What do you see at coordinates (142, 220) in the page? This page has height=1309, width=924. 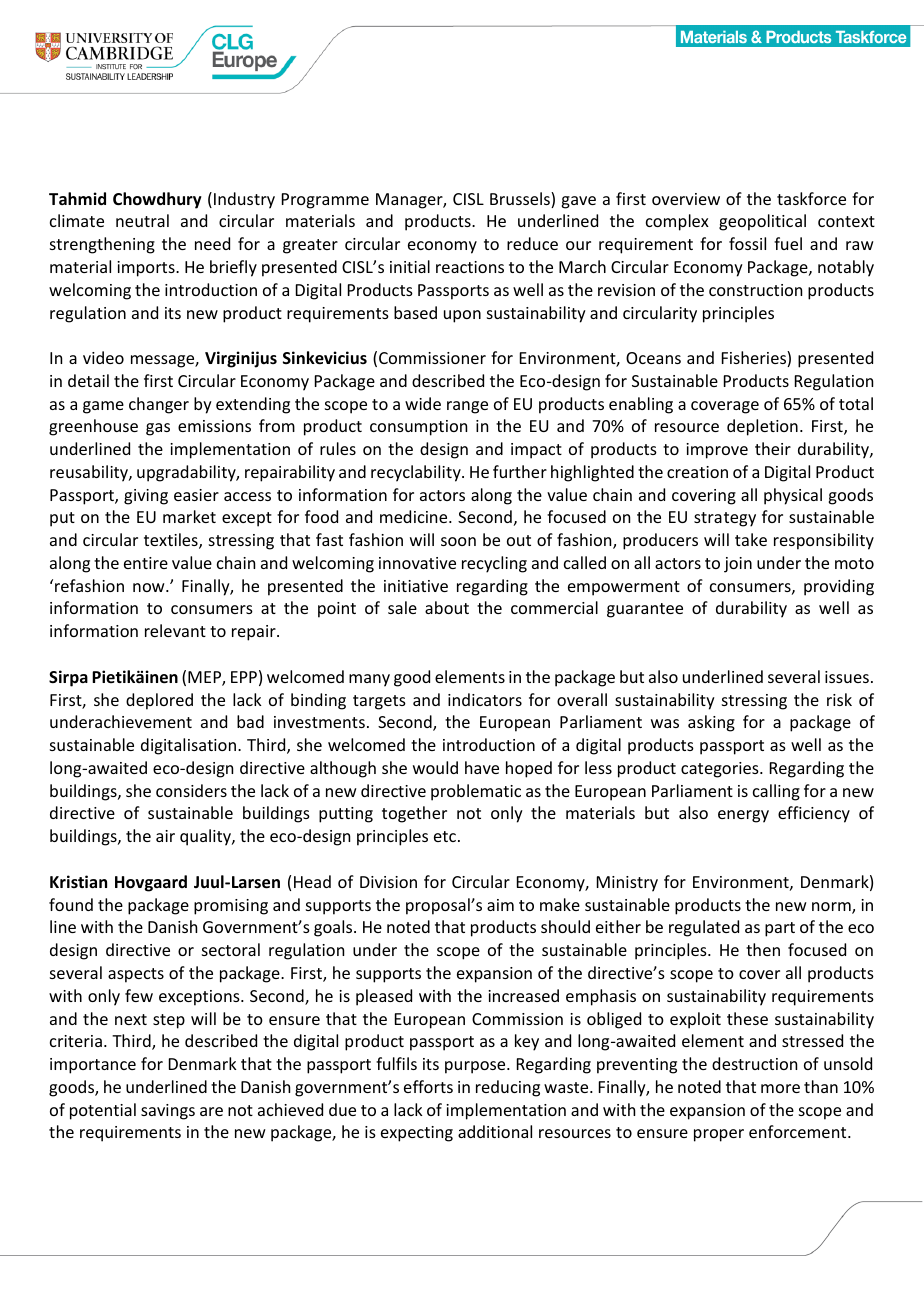 I see `neutral` at bounding box center [142, 220].
